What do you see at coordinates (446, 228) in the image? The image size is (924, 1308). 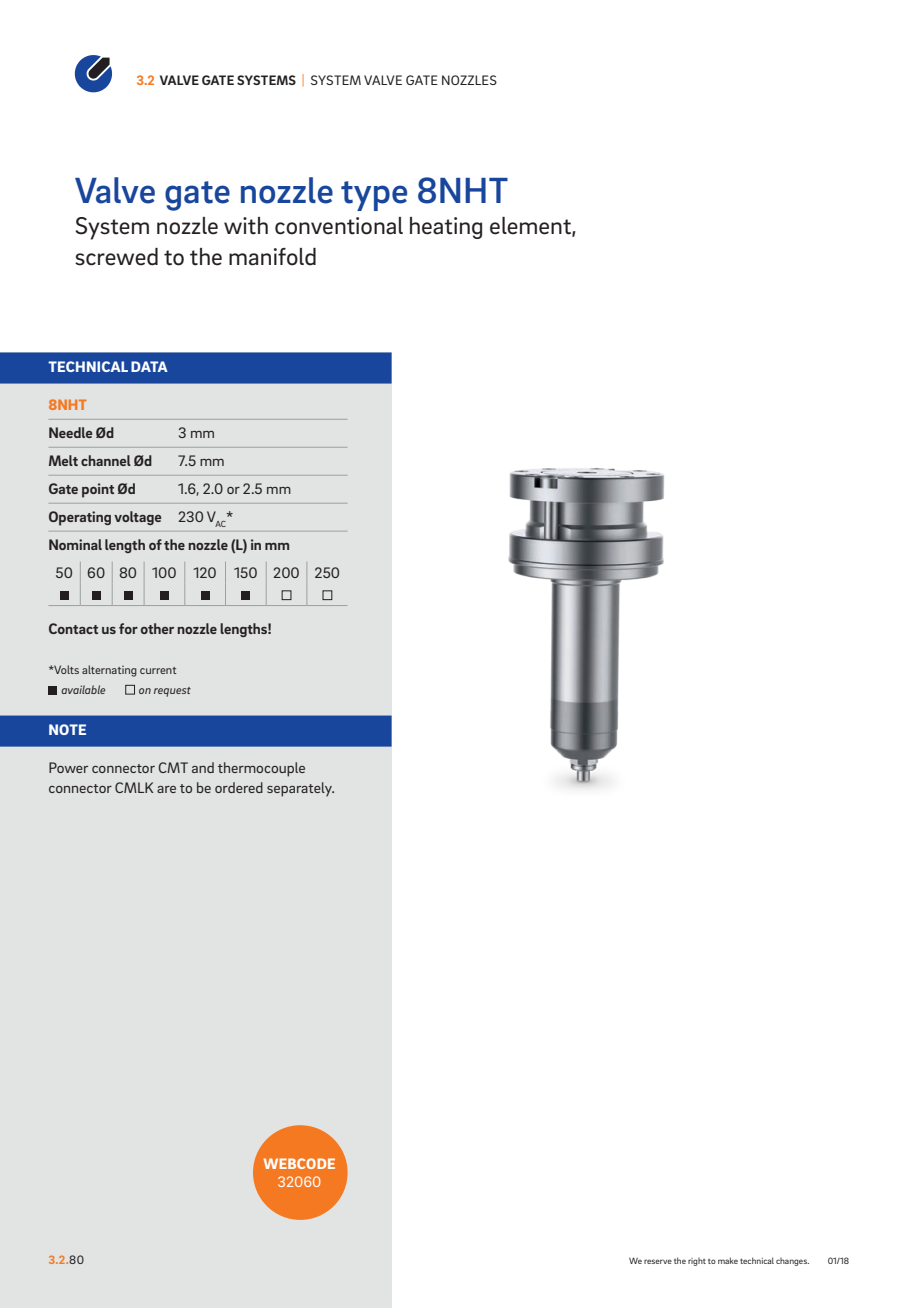 I see `heating` at bounding box center [446, 228].
